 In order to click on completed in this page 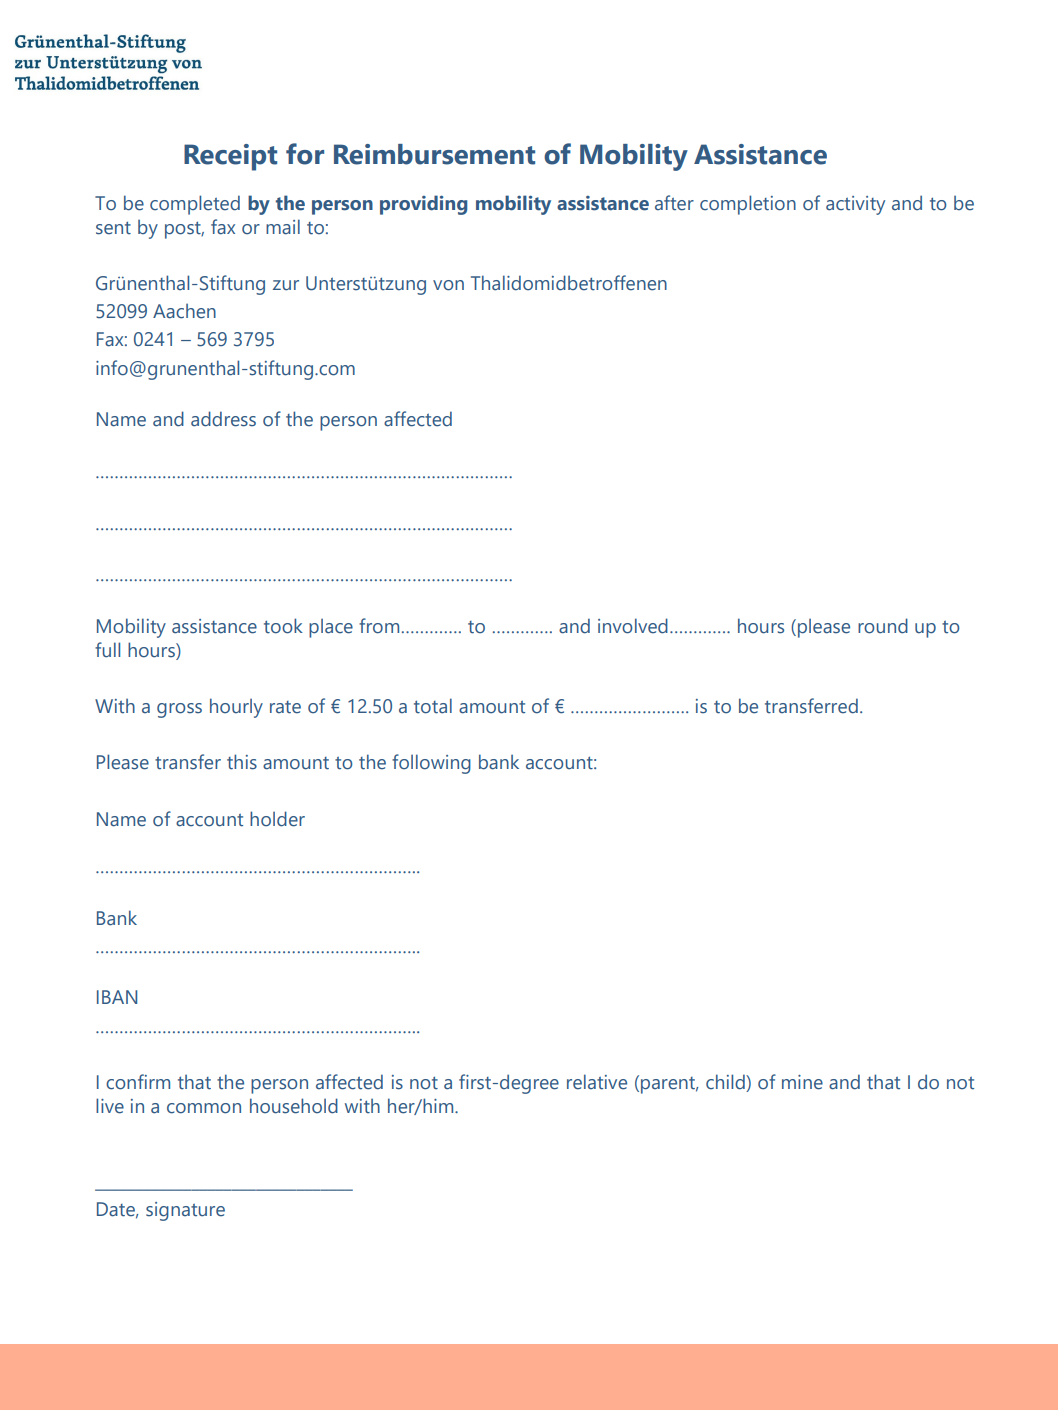, I will do `click(195, 205)`.
